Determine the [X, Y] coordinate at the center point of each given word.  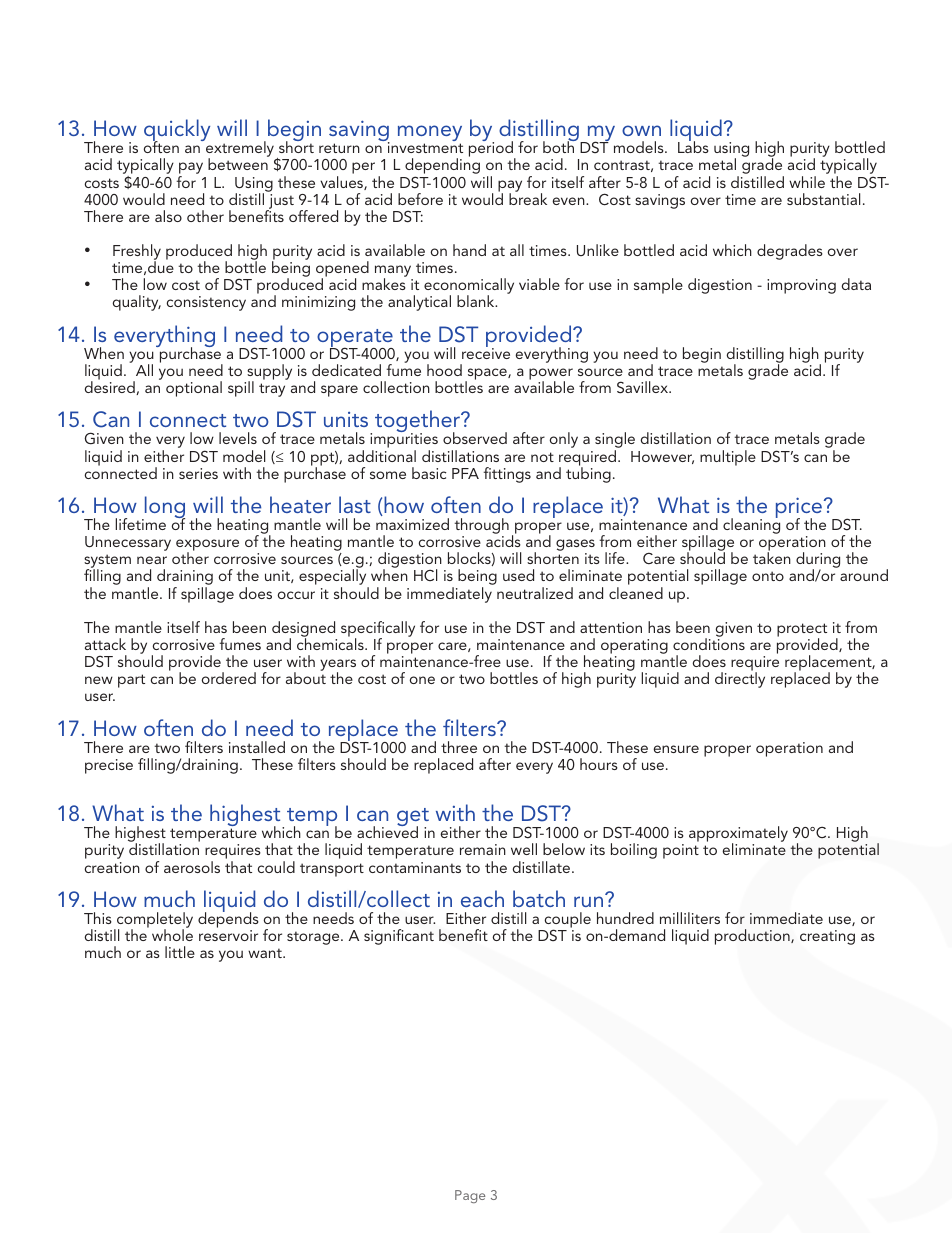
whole [172, 934]
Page [470, 1196]
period [492, 150]
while [807, 182]
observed [475, 438]
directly [740, 679]
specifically [378, 630]
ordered [229, 678]
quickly [177, 131]
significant [399, 937]
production [753, 937]
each [482, 898]
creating [827, 937]
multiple [728, 458]
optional [194, 389]
